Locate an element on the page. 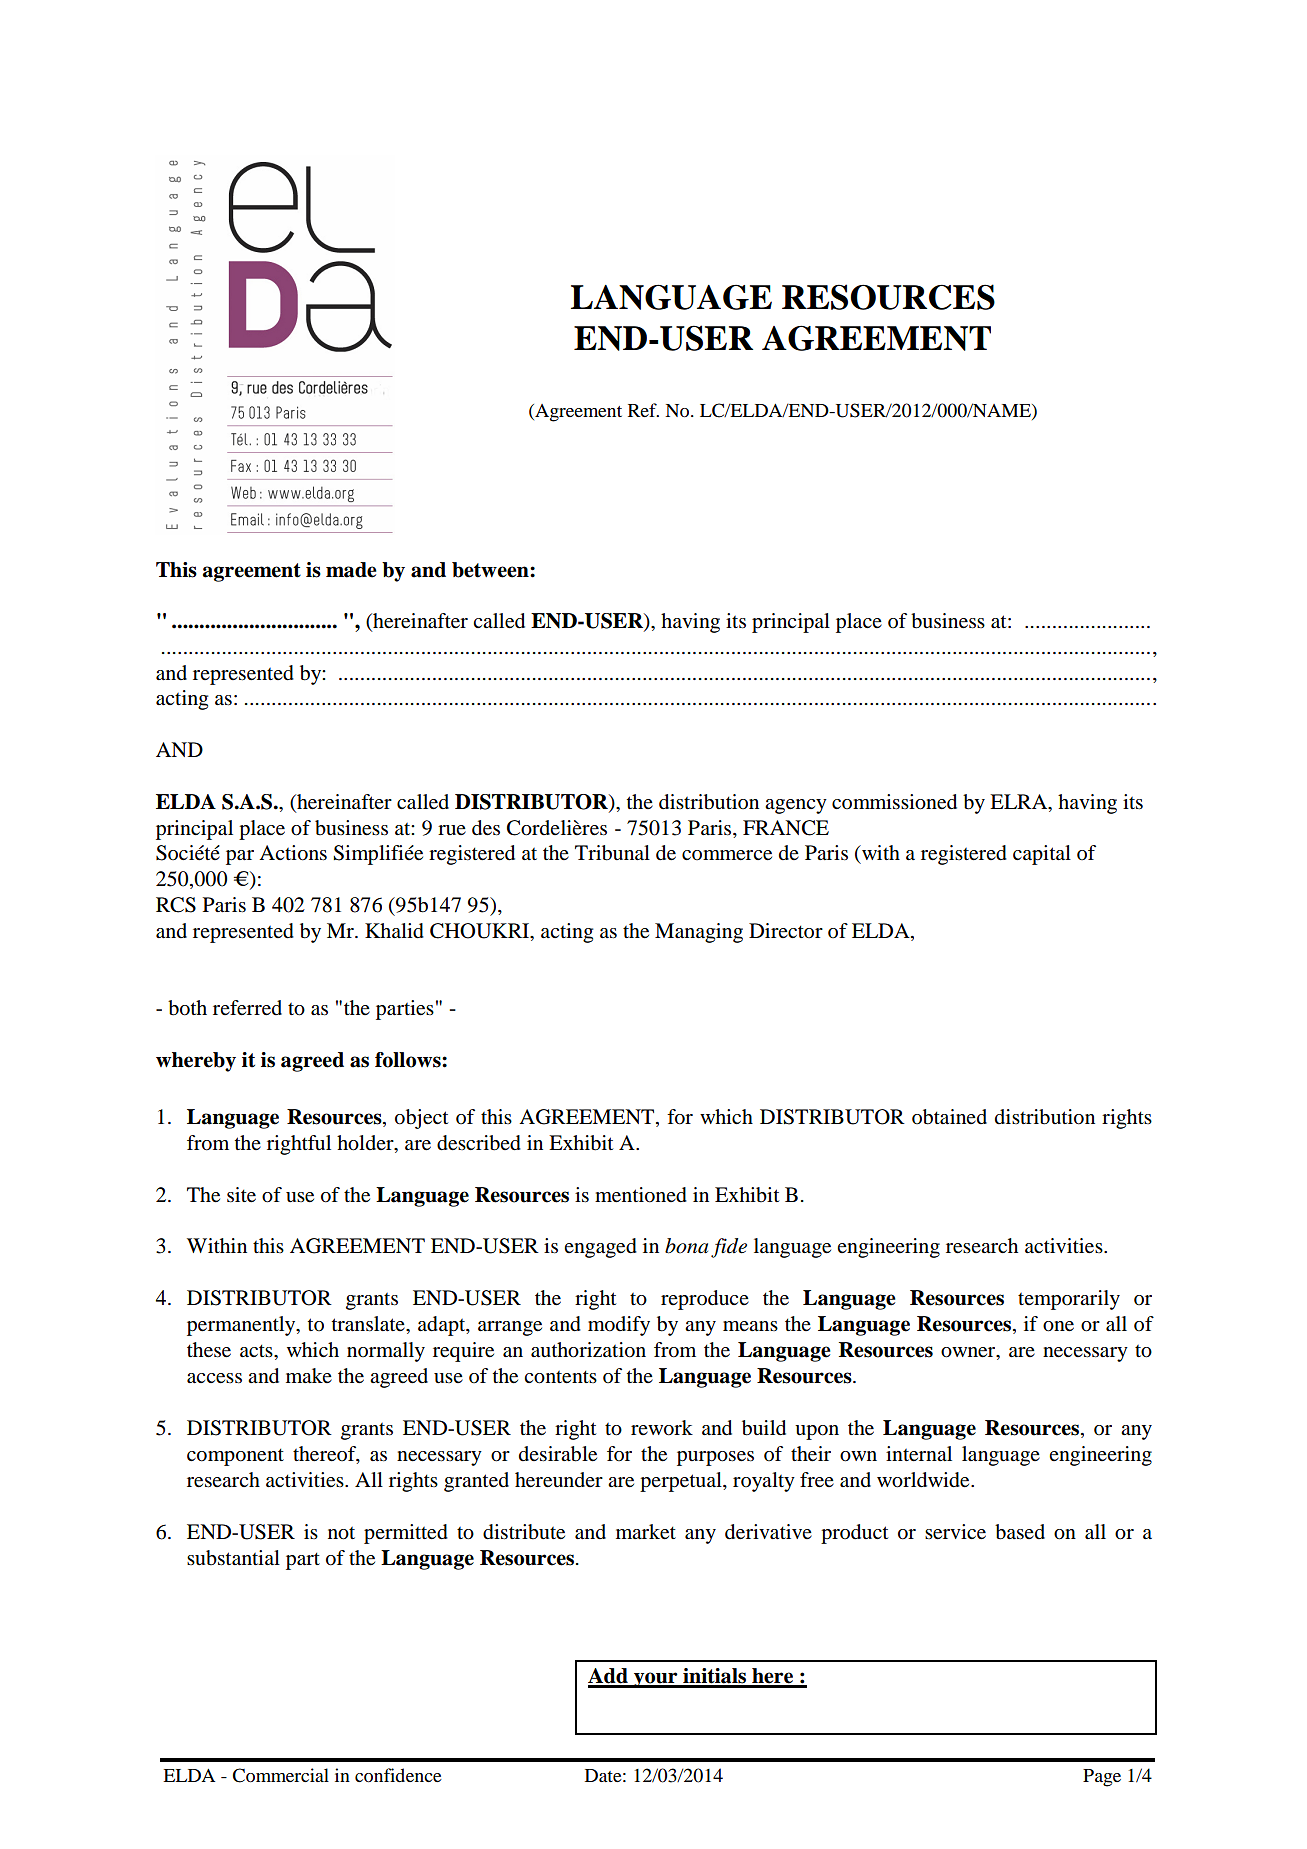 The width and height of the page is (1307, 1849). commissioned is located at coordinates (894, 802).
